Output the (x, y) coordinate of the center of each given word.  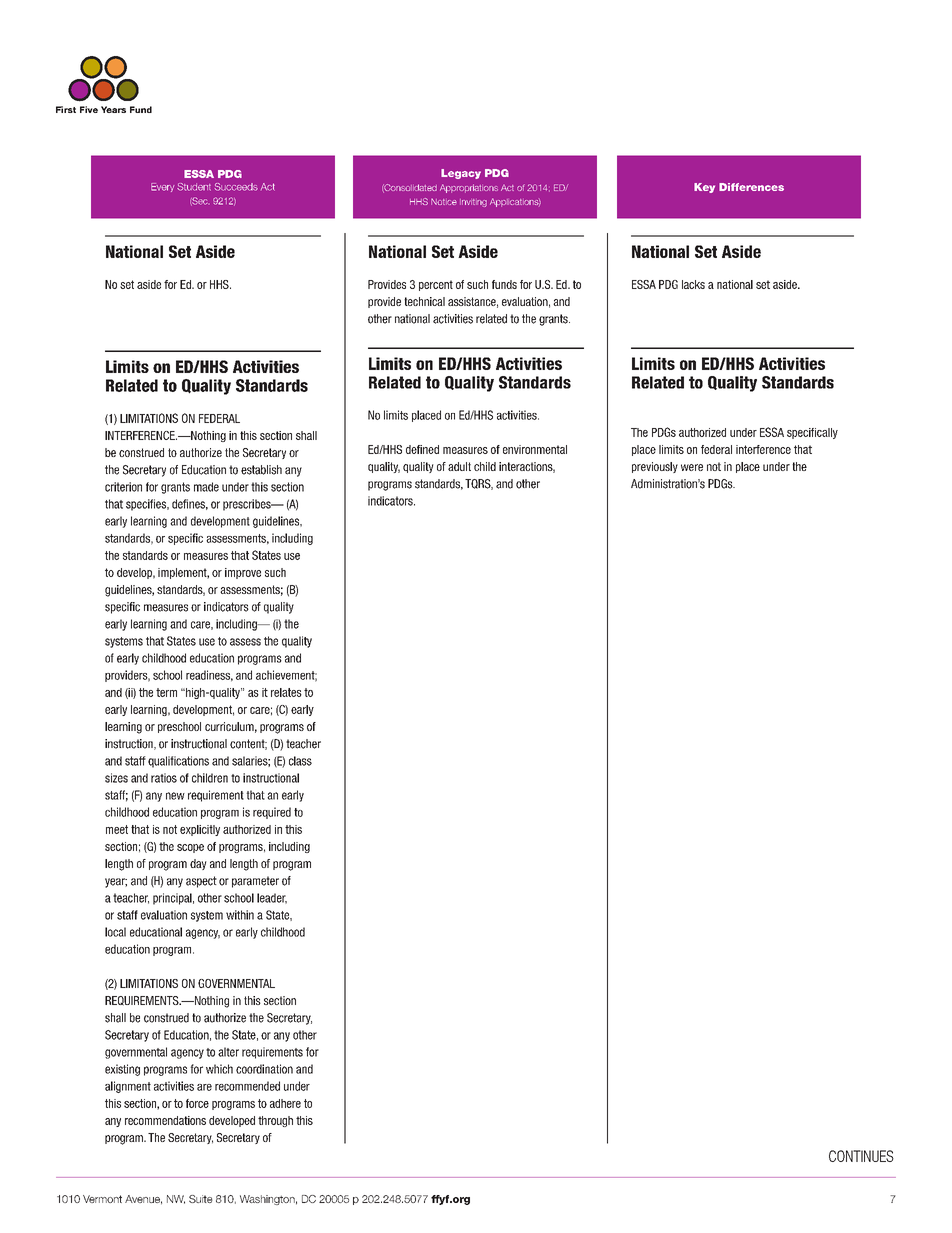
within (240, 915)
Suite (201, 1199)
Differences (751, 187)
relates (286, 692)
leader (272, 898)
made (206, 487)
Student (194, 187)
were (692, 467)
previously (655, 467)
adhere (285, 1103)
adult (459, 466)
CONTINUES (861, 1156)
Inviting (473, 203)
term (166, 692)
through (275, 1121)
